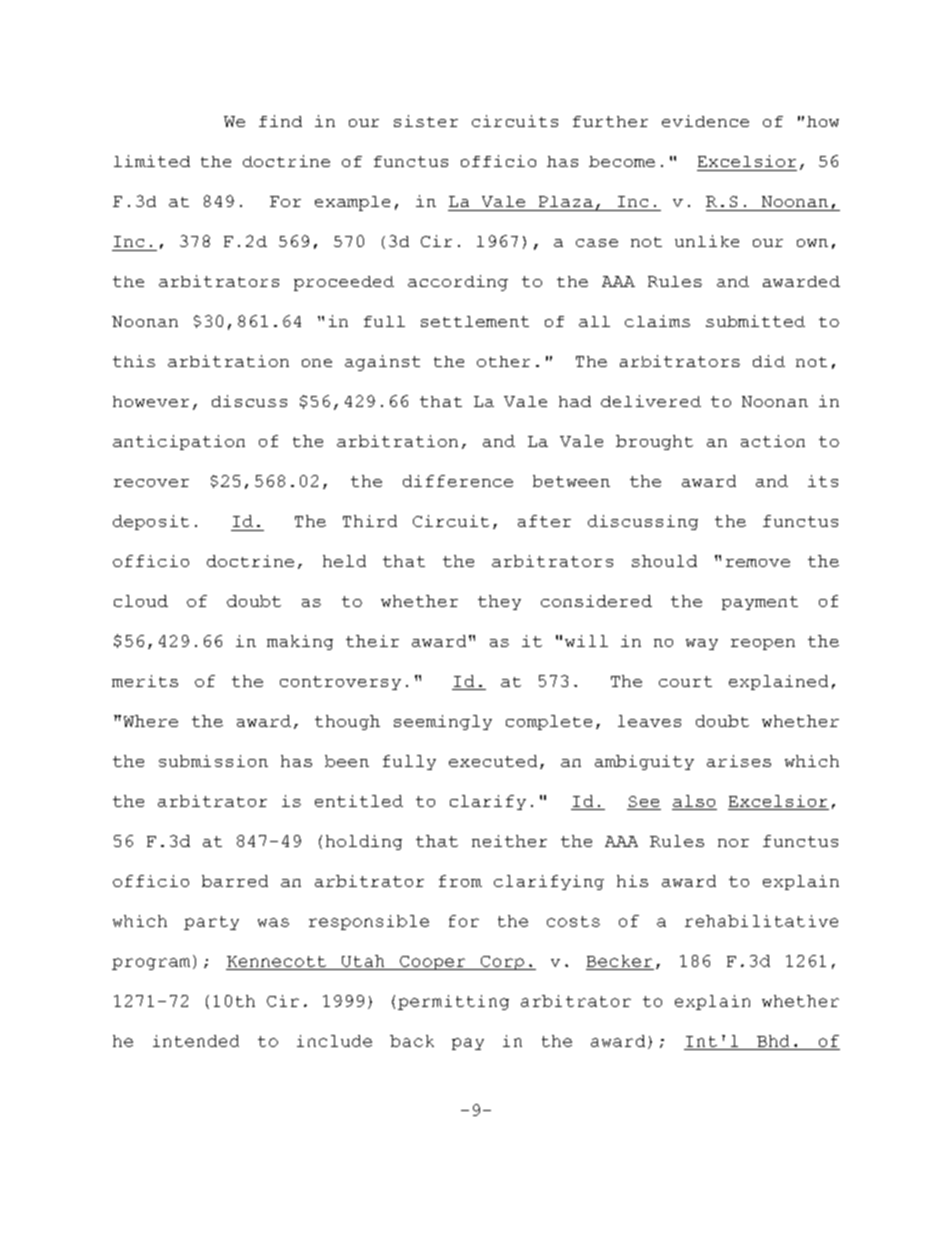 This page has height=1233, width=952. I want to click on other, so click(503, 361).
